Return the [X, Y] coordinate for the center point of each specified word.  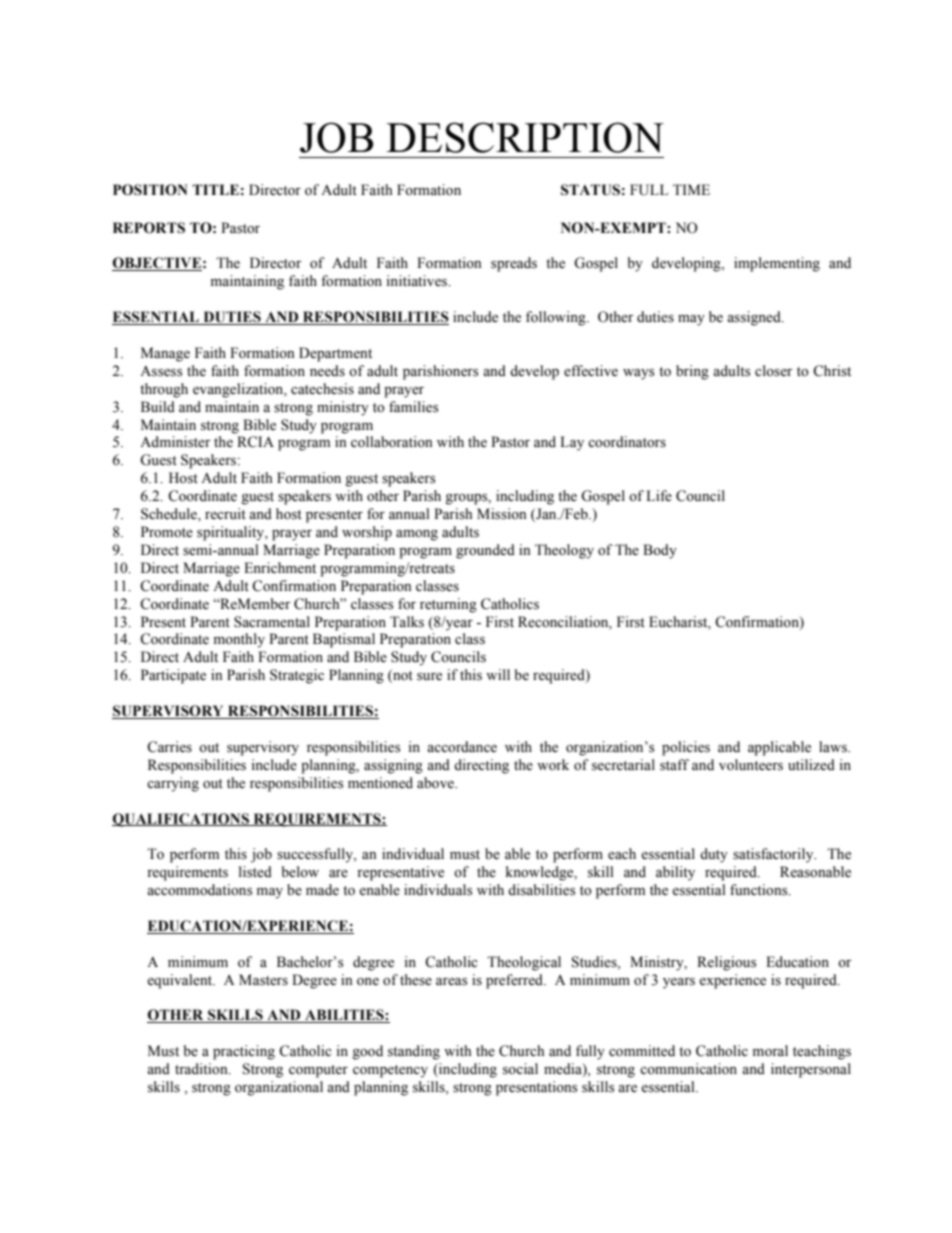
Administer [175, 442]
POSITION [150, 190]
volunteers [751, 765]
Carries [169, 747]
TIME [691, 189]
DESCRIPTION [525, 137]
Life [659, 496]
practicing [244, 1052]
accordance [462, 747]
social [520, 1069]
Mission [502, 514]
